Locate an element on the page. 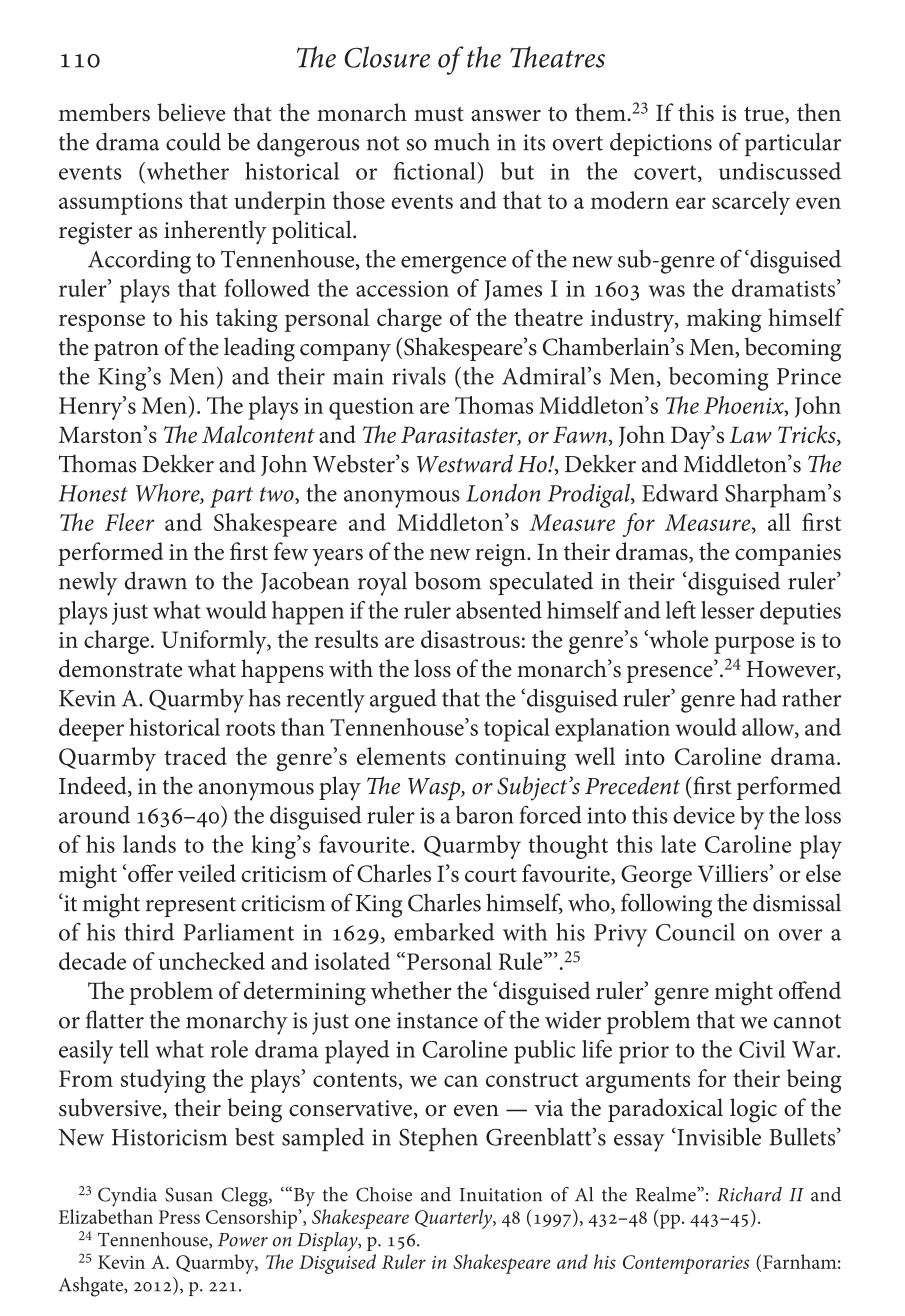 This document has width=905, height=1316. must is located at coordinates (439, 114).
